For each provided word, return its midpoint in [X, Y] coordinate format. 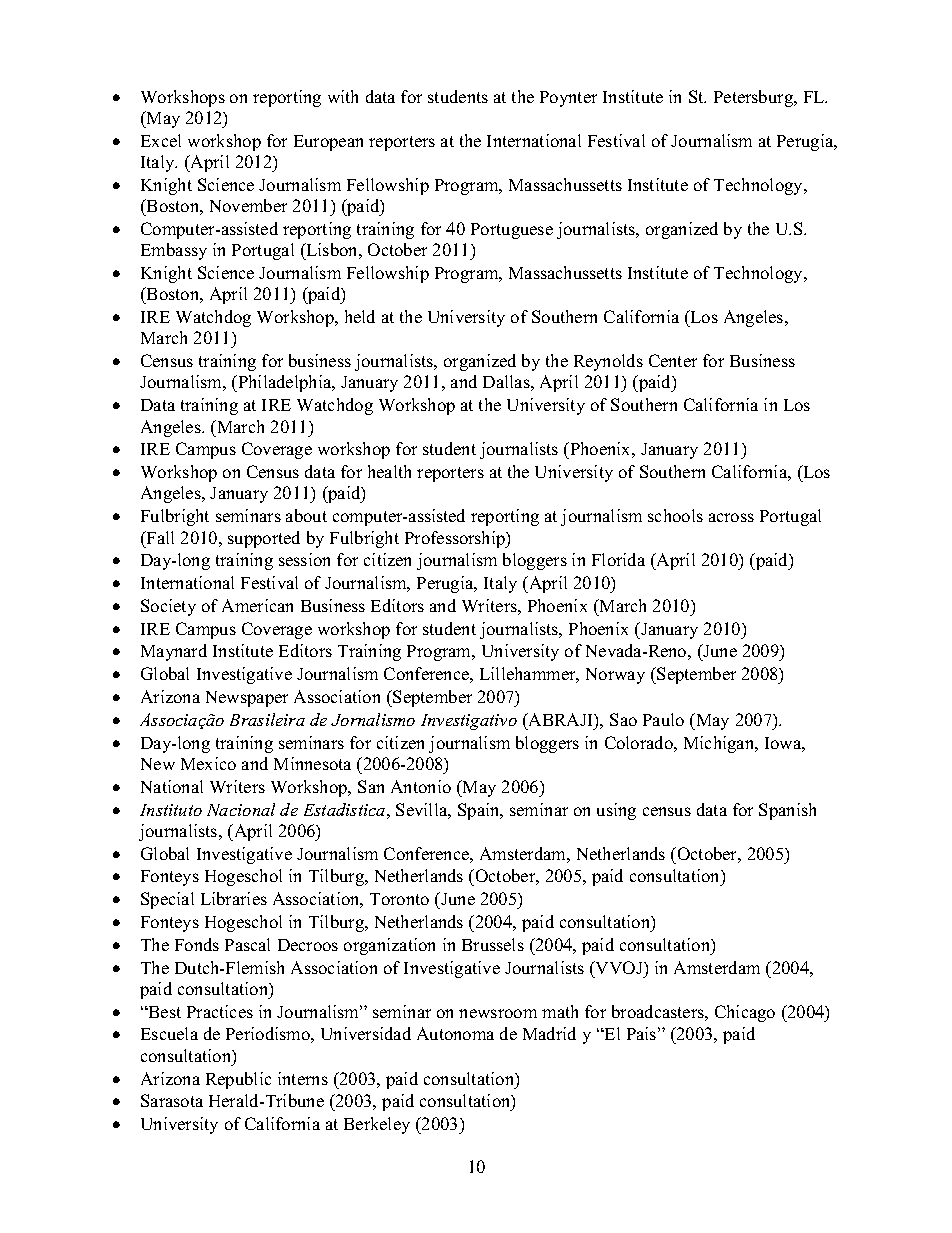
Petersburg [754, 98]
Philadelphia [285, 383]
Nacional [241, 809]
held [360, 316]
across [731, 517]
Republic [238, 1080]
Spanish [787, 811]
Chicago [745, 1013]
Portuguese [512, 231]
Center [673, 360]
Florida [618, 559]
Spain [480, 811]
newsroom [498, 1013]
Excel [161, 140]
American [257, 605]
